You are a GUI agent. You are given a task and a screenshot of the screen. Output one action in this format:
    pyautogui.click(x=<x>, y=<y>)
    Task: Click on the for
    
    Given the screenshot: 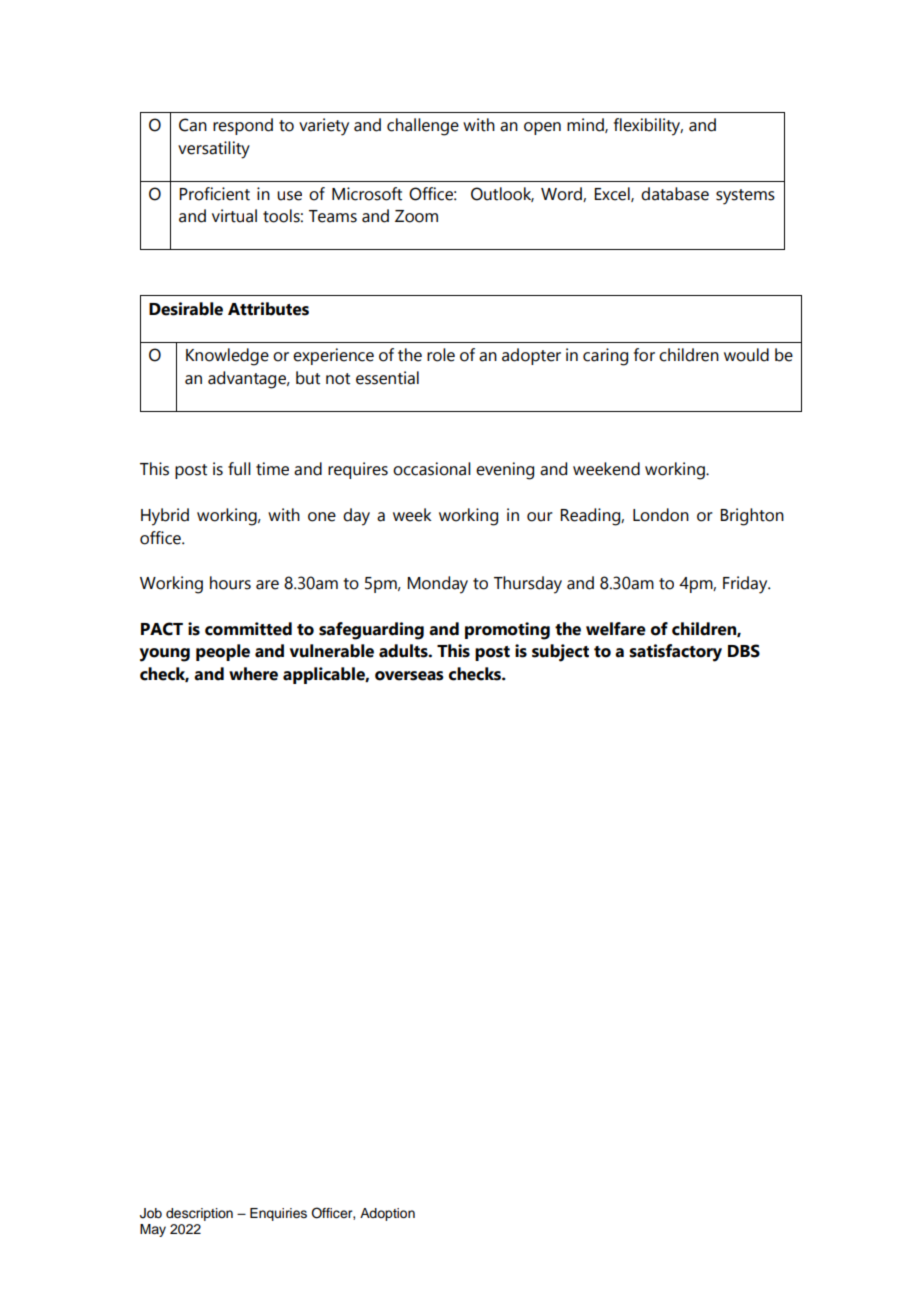 What is the action you would take?
    pyautogui.click(x=644, y=355)
